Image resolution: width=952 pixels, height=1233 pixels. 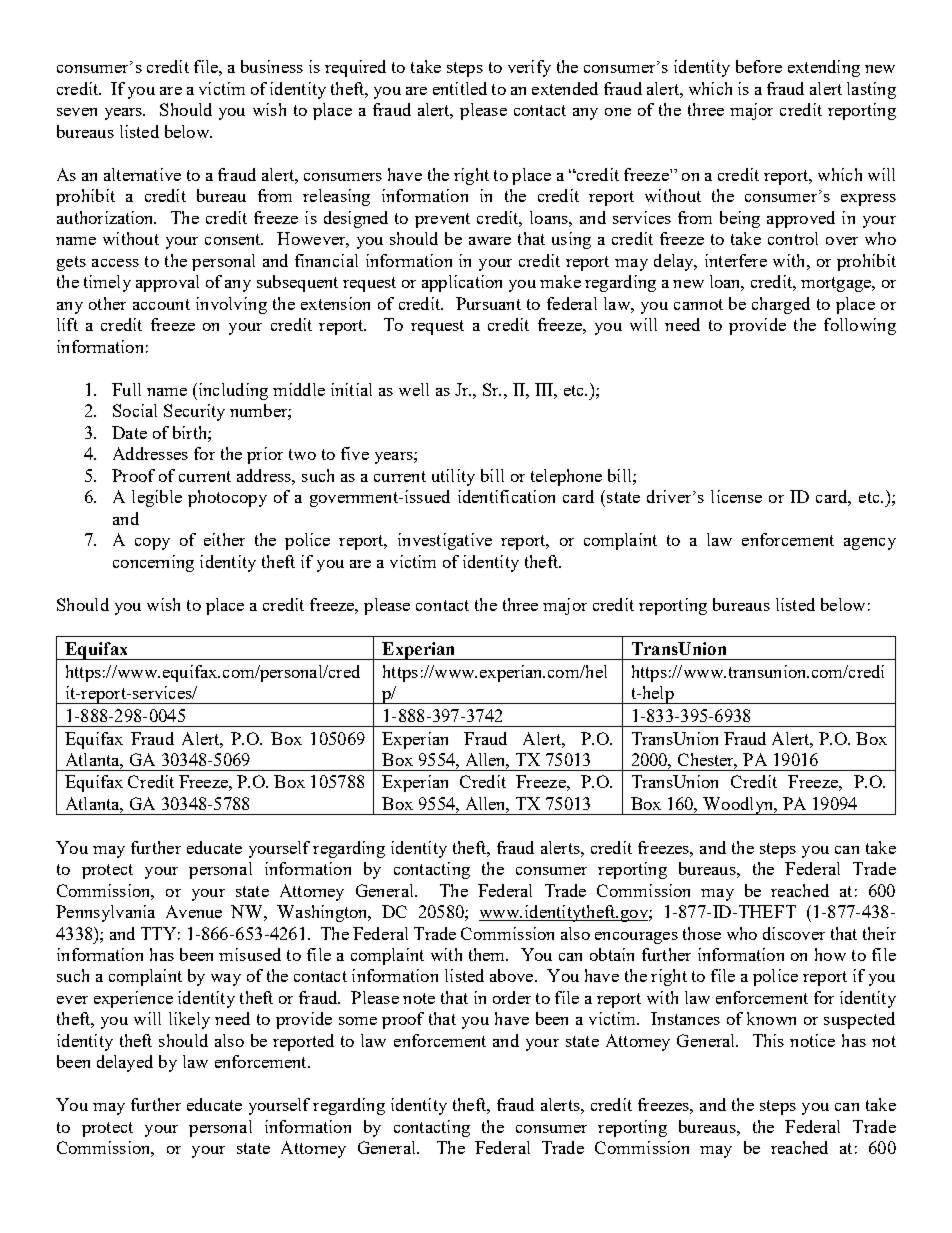 What do you see at coordinates (771, 1018) in the screenshot?
I see `known` at bounding box center [771, 1018].
